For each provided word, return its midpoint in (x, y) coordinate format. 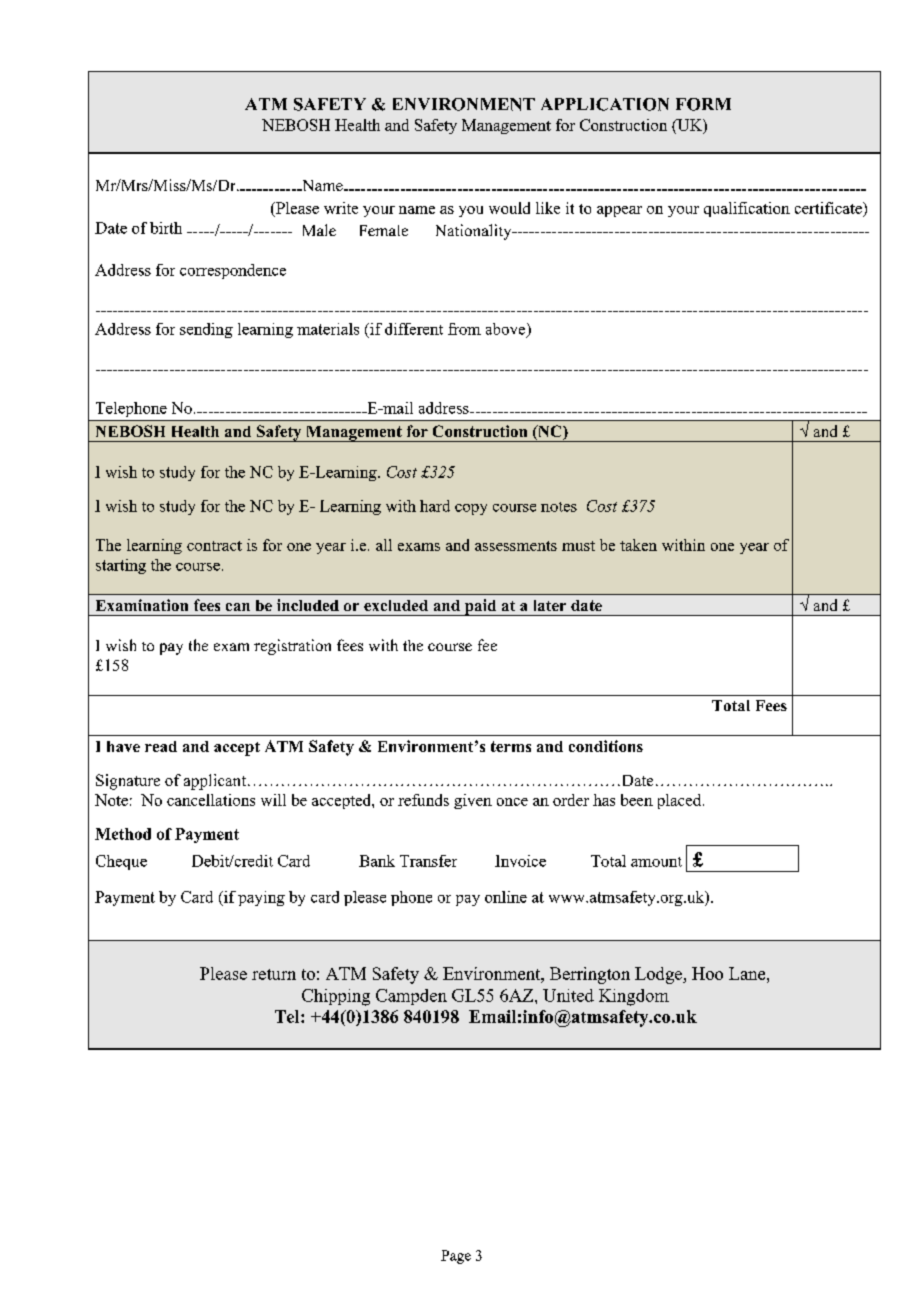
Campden (411, 997)
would (509, 208)
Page (456, 1257)
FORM (703, 104)
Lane (748, 973)
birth (166, 228)
